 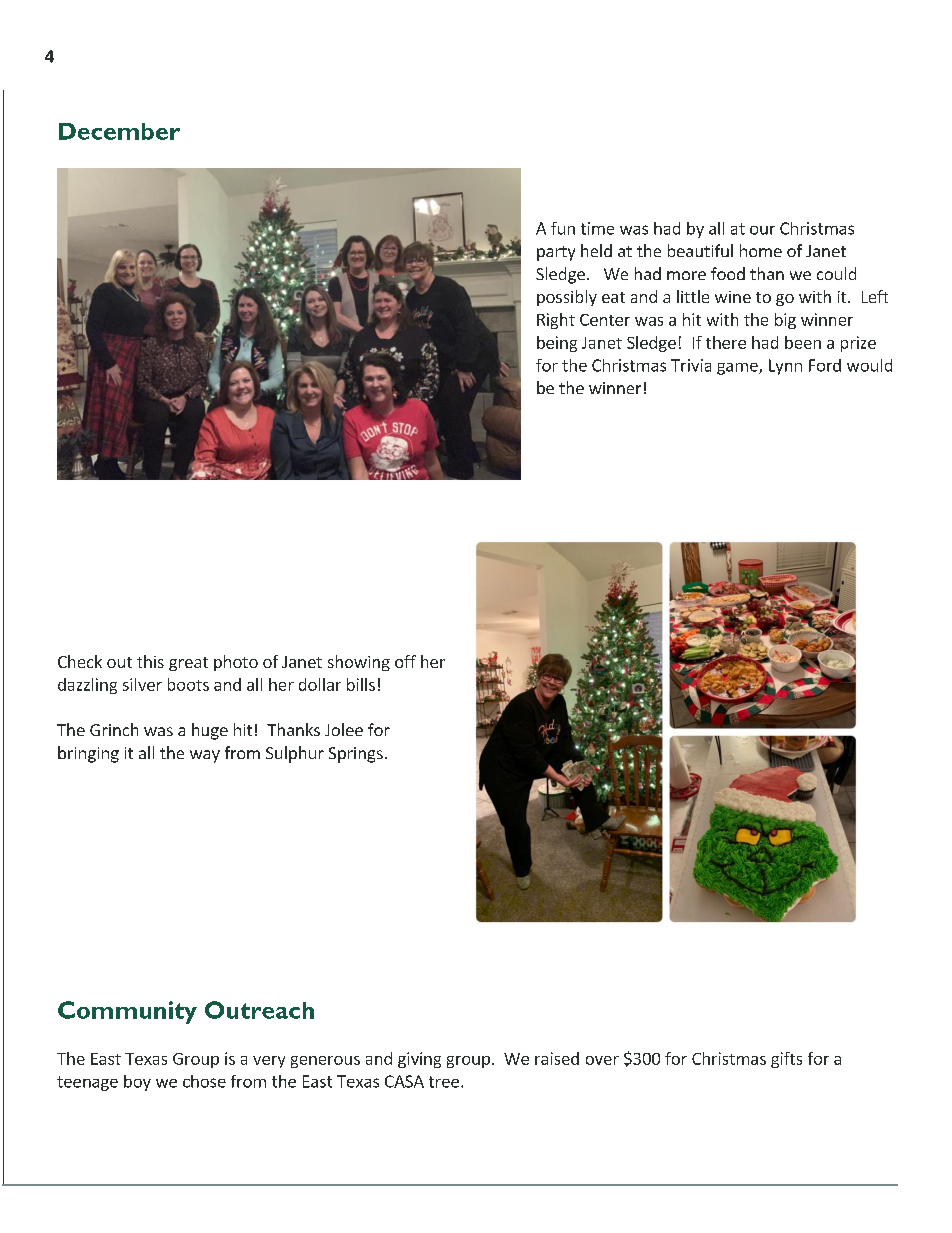 I want to click on December, so click(x=119, y=131).
